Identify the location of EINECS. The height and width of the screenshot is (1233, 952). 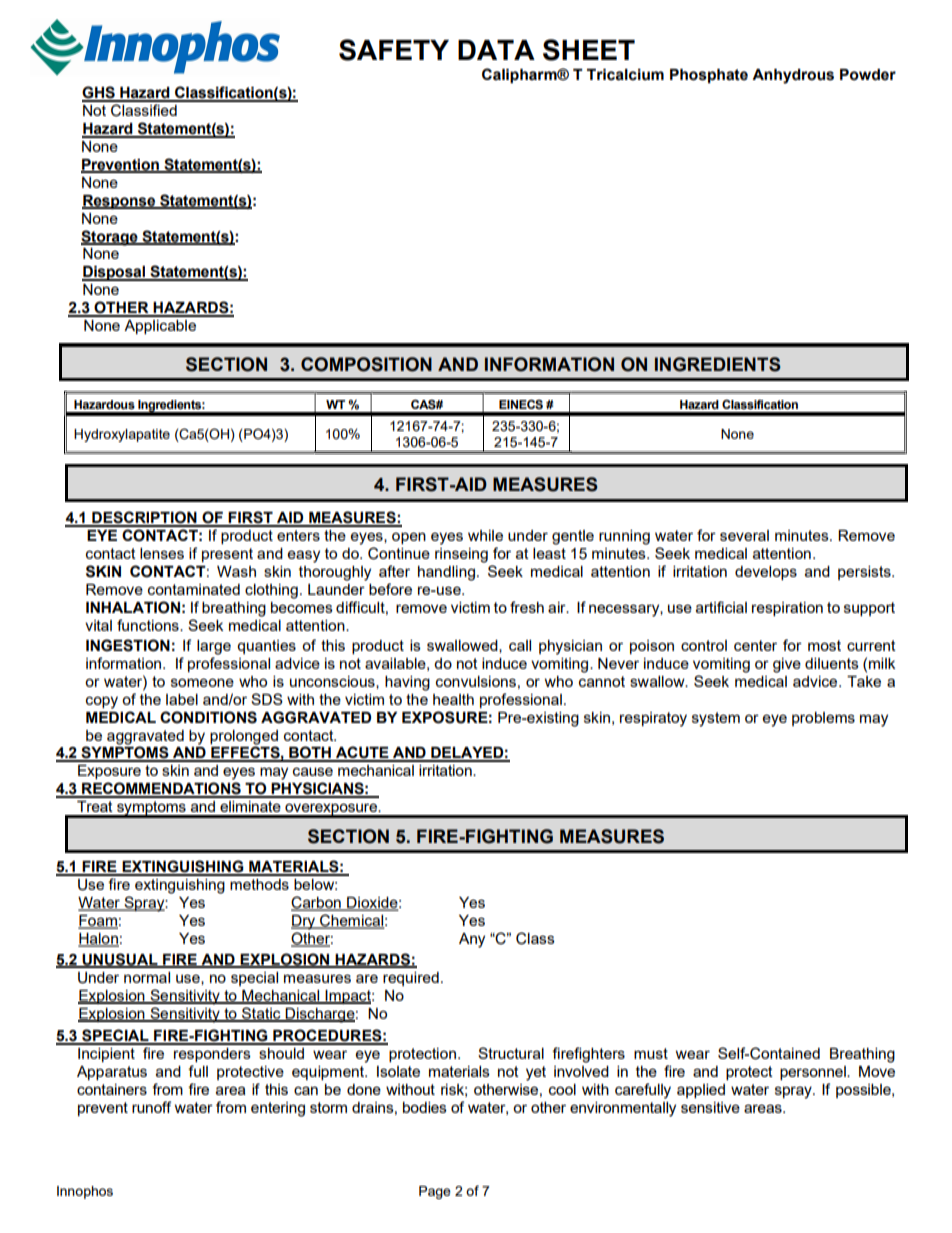
(521, 405).
